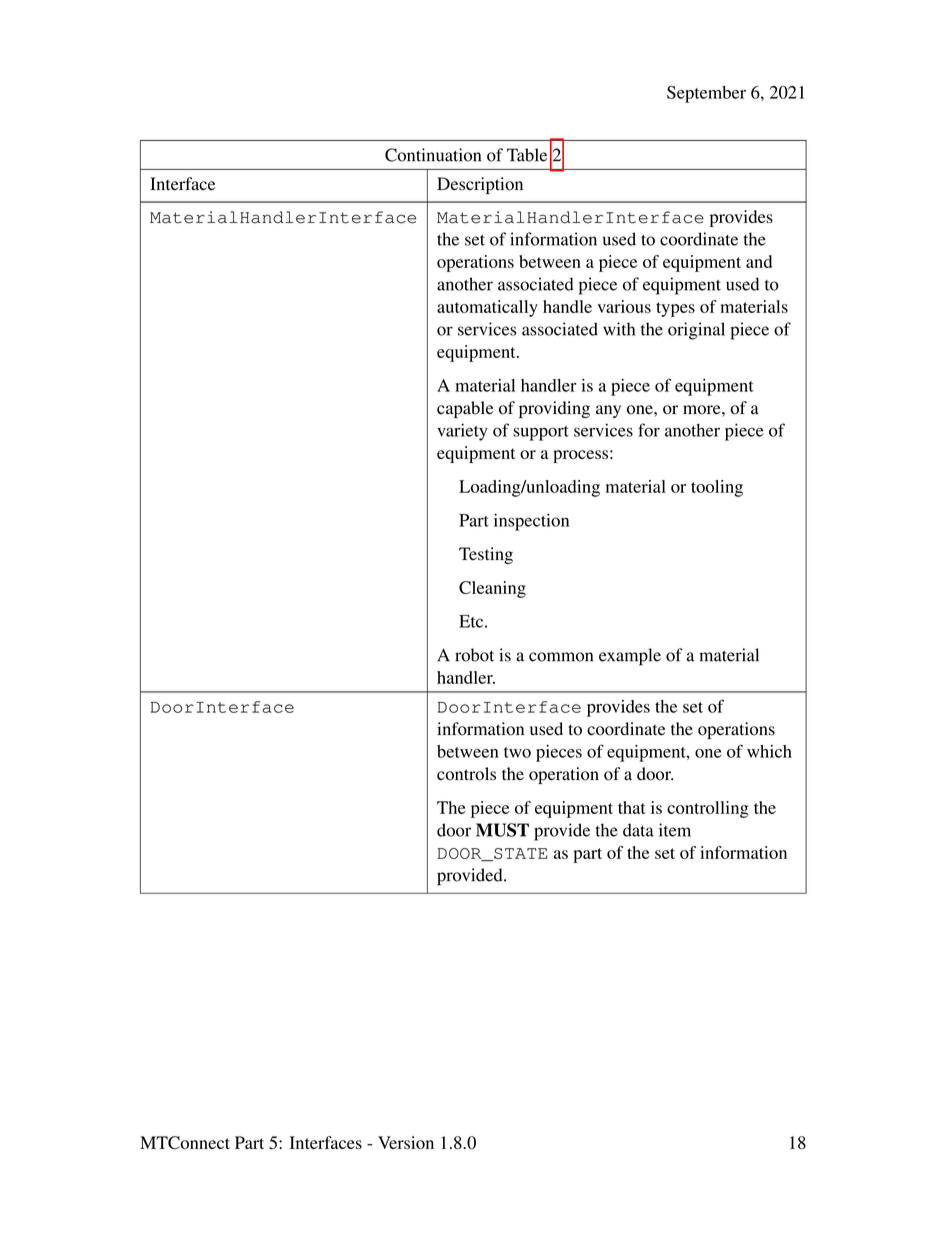 This image has width=952, height=1233. What do you see at coordinates (433, 155) in the image?
I see `Continuation` at bounding box center [433, 155].
